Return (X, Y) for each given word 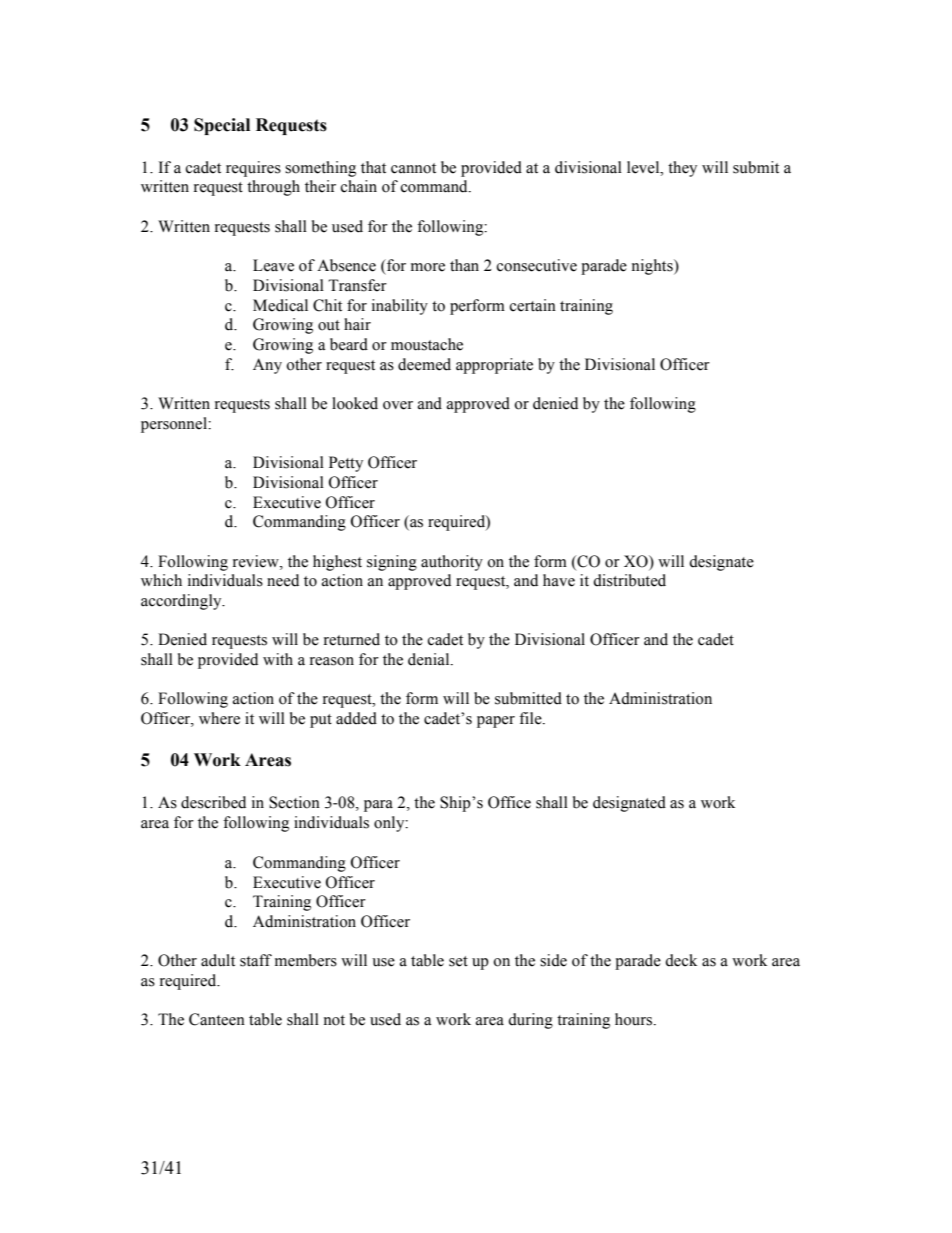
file (531, 718)
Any (267, 366)
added (356, 718)
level (644, 167)
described (213, 802)
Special (222, 126)
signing (392, 563)
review (257, 561)
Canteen (217, 1019)
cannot (413, 168)
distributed (629, 580)
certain (533, 305)
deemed (424, 364)
